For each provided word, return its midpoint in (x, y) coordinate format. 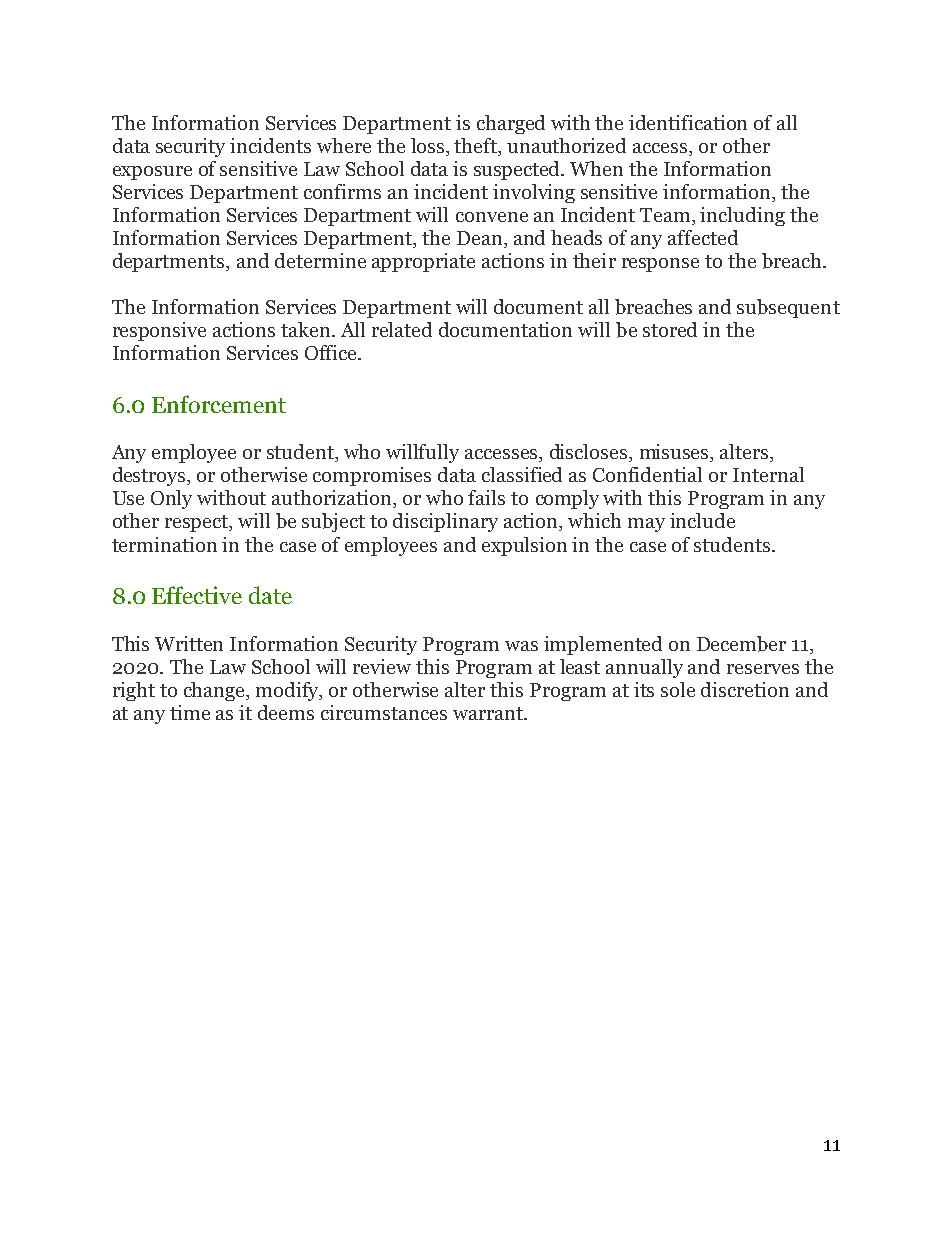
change (216, 691)
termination (164, 544)
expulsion (524, 546)
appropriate (423, 262)
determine (320, 260)
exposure (152, 173)
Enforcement (219, 404)
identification (688, 122)
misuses (675, 453)
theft (477, 147)
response (660, 265)
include (702, 520)
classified (522, 474)
